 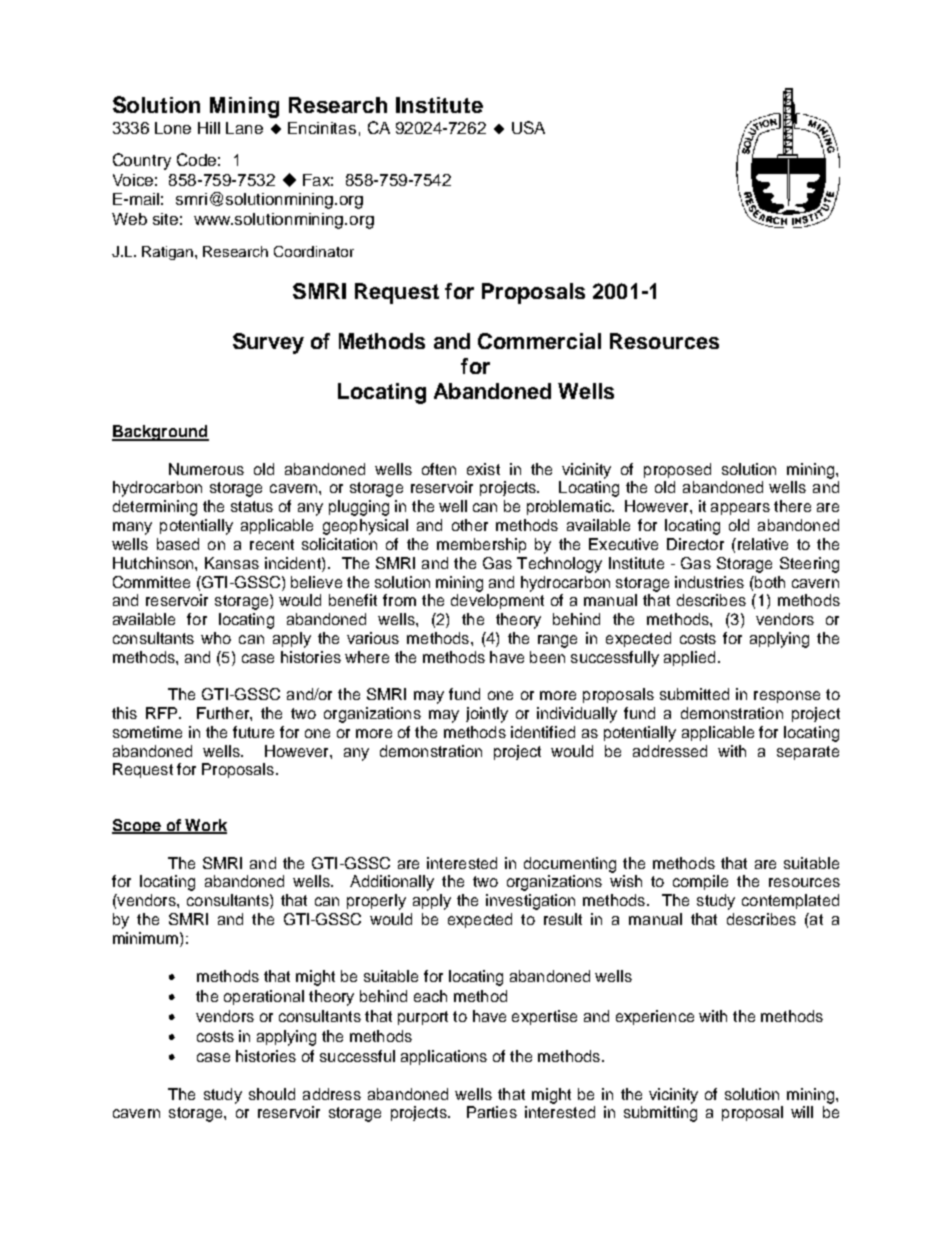 What do you see at coordinates (145, 938) in the image?
I see `minimum` at bounding box center [145, 938].
